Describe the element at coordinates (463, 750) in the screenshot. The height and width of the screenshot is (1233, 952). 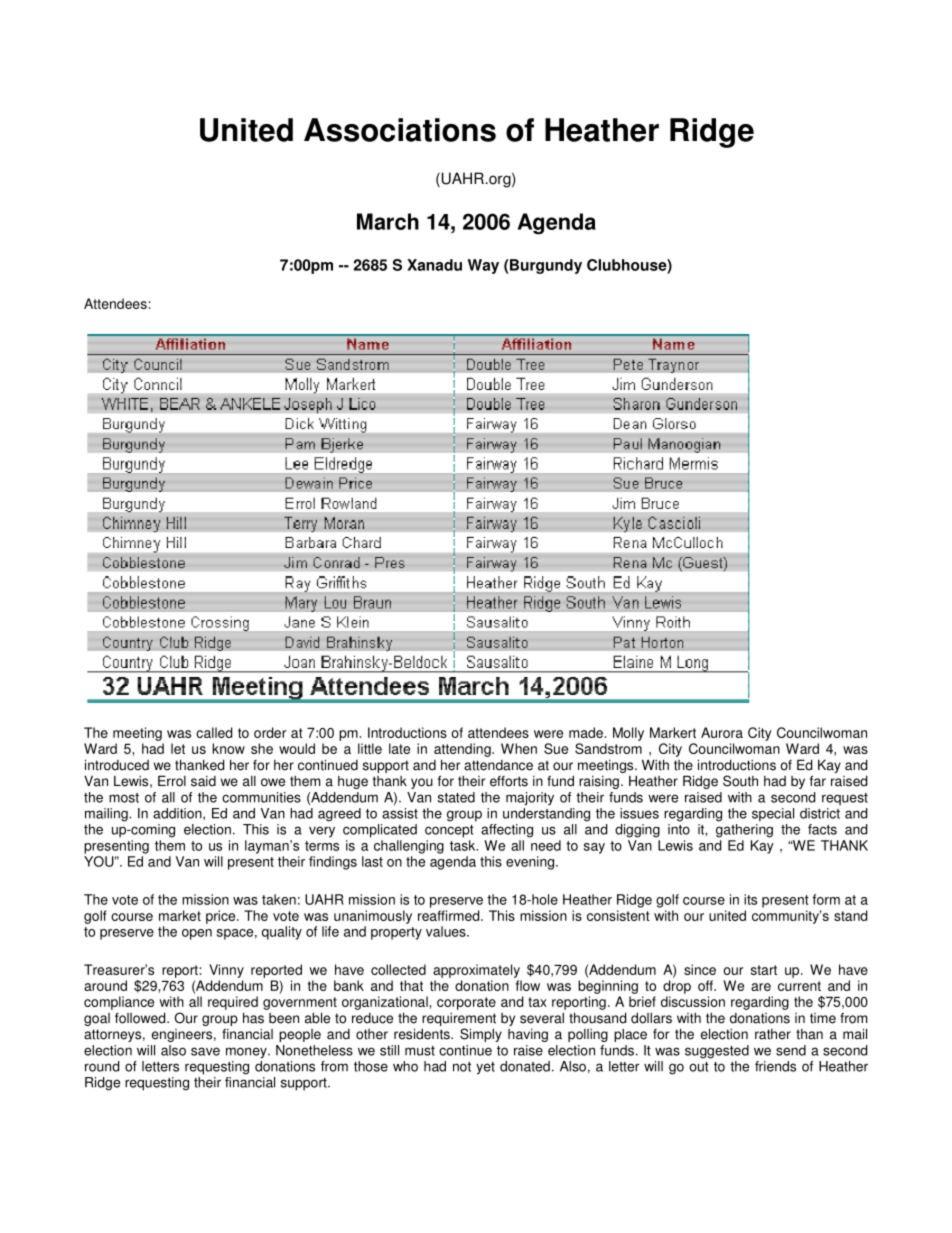
I see `attending` at that location.
